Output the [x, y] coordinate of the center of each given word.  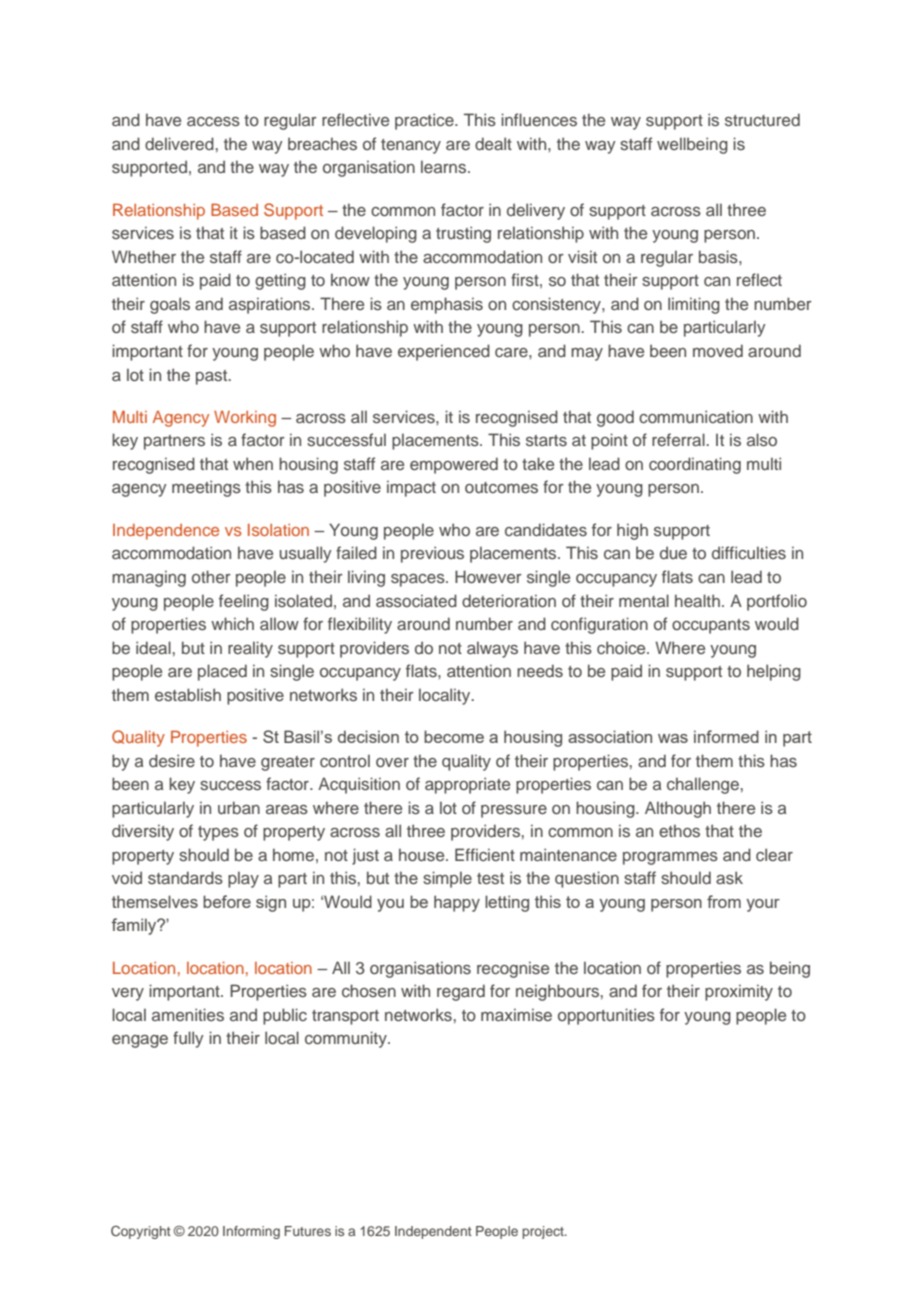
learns [445, 166]
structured [762, 119]
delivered [179, 143]
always [492, 649]
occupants [711, 626]
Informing [251, 1232]
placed [222, 672]
